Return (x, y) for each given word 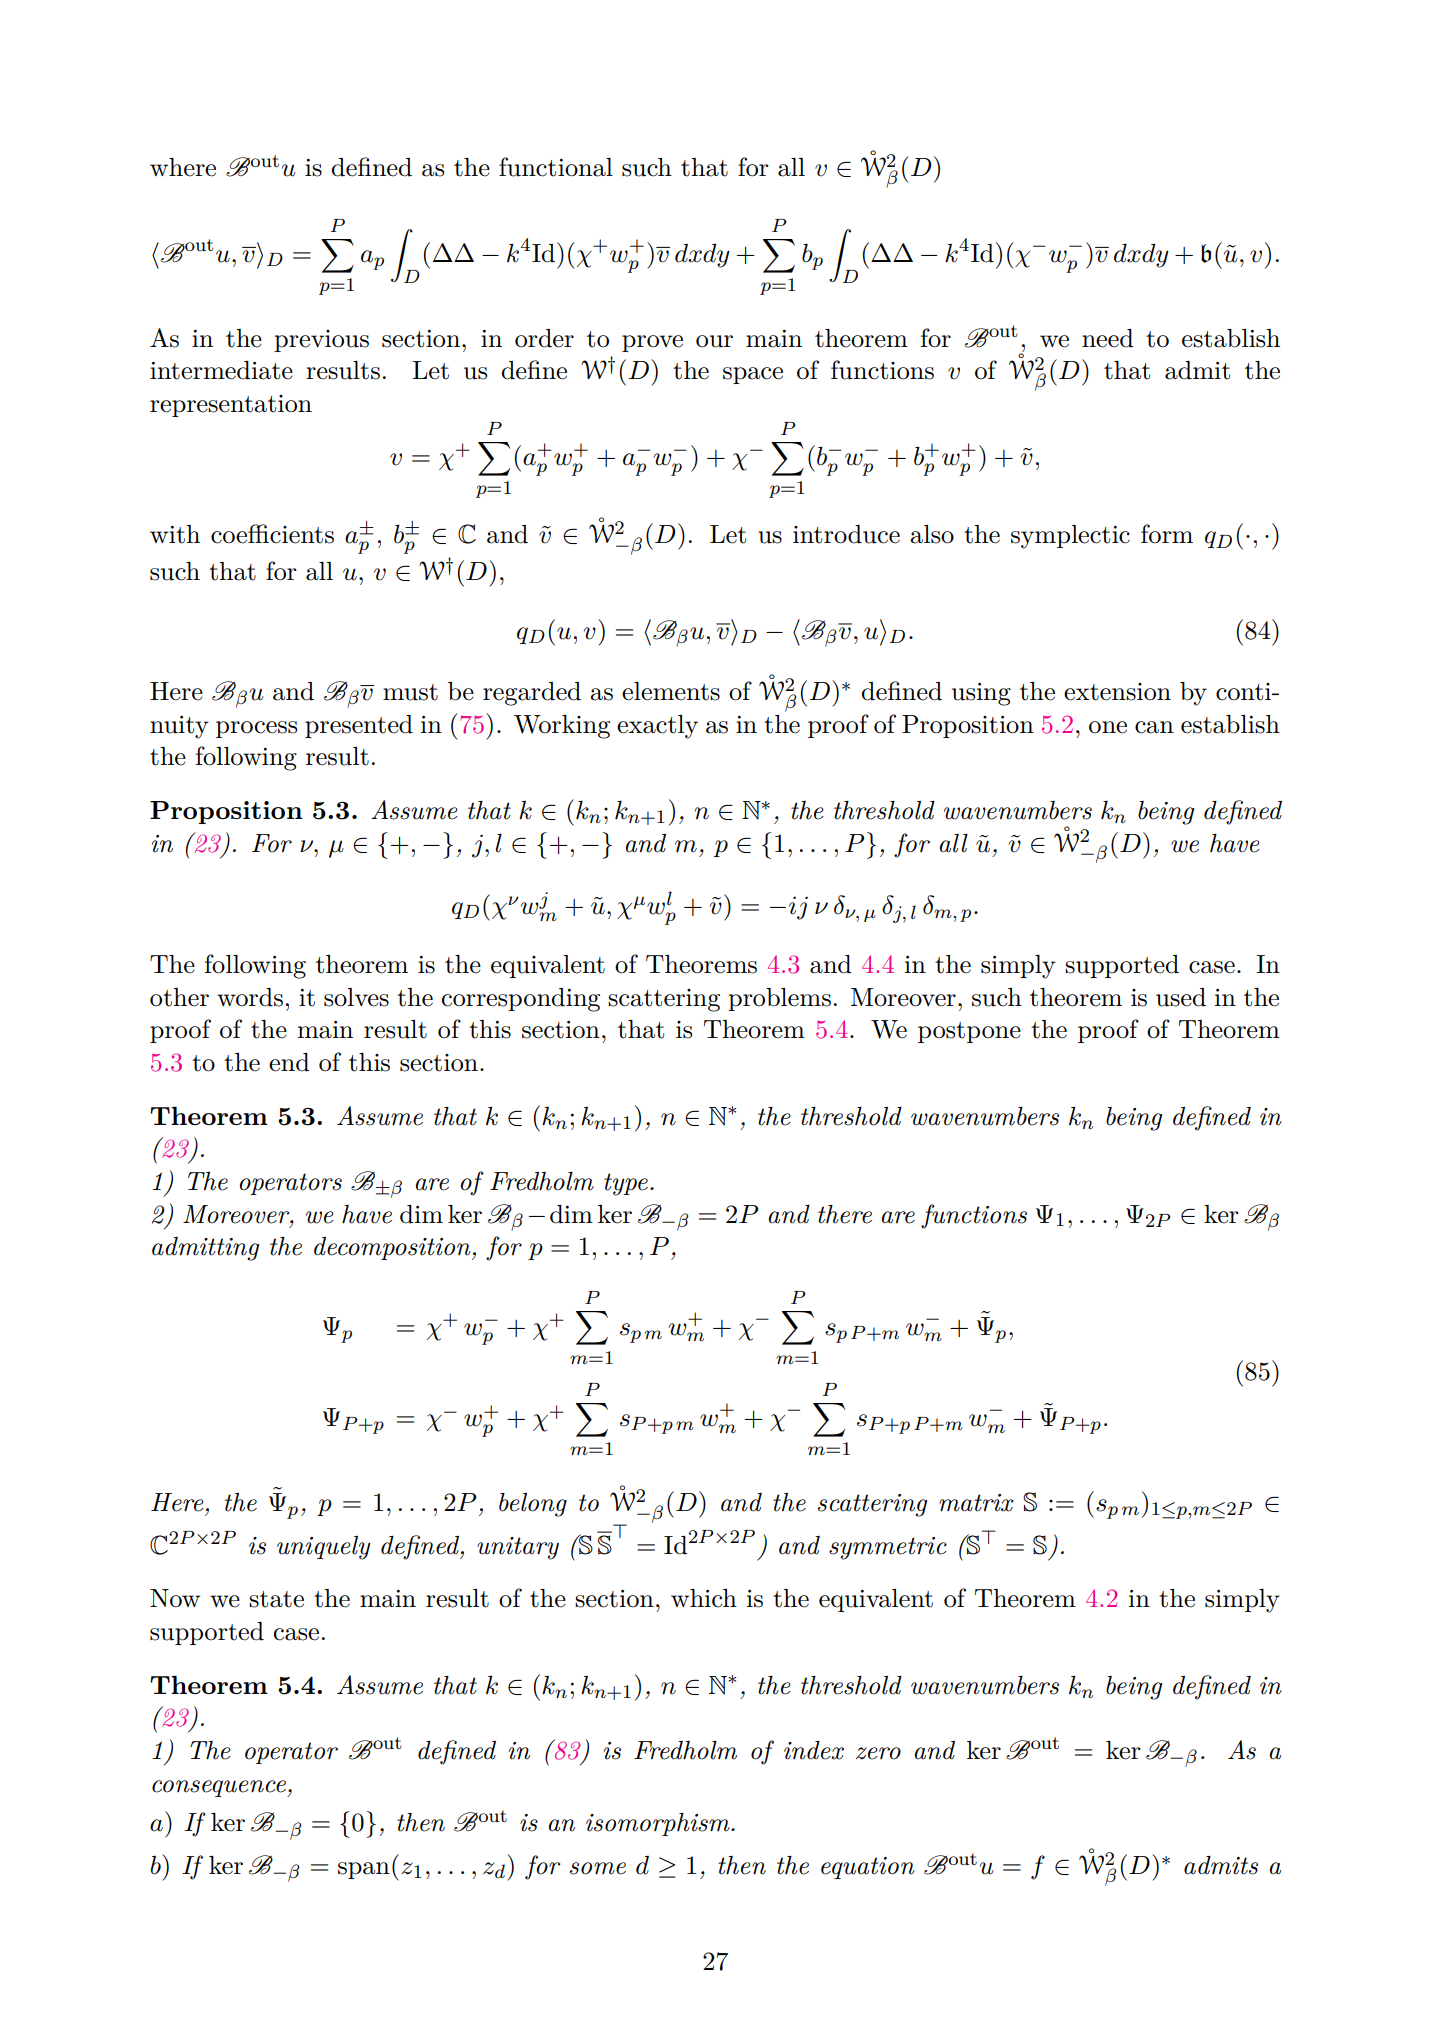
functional (556, 167)
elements (671, 691)
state (276, 1599)
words (250, 997)
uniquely (324, 1548)
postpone (969, 1032)
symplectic (1070, 537)
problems (779, 999)
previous (321, 341)
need (1108, 338)
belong (533, 1505)
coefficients (272, 534)
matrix (976, 1503)
